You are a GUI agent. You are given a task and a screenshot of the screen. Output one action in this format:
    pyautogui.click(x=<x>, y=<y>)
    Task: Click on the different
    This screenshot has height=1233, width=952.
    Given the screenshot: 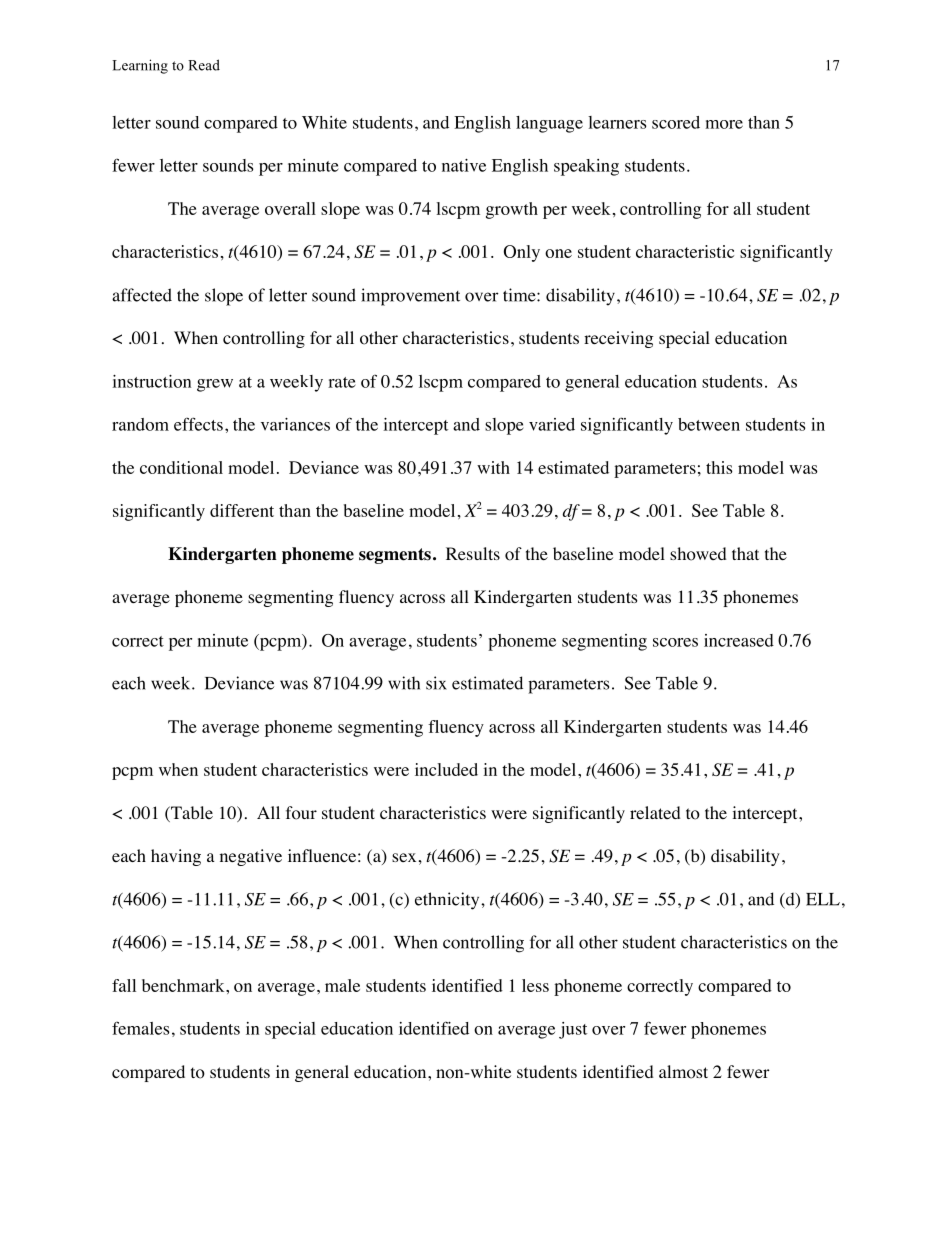 What is the action you would take?
    pyautogui.click(x=242, y=510)
